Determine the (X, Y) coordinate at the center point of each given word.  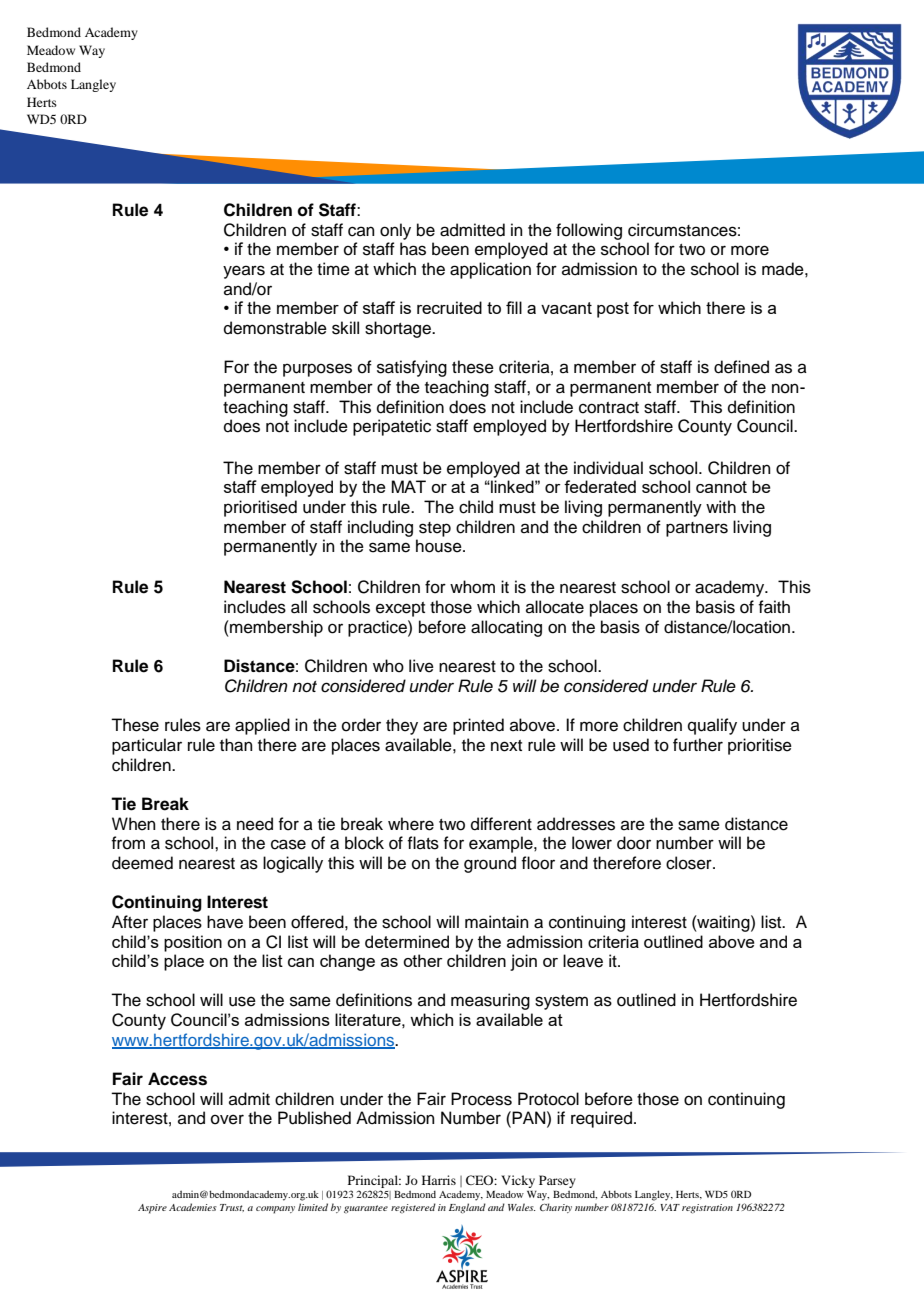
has (413, 249)
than (236, 745)
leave (583, 961)
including (380, 528)
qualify (712, 726)
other (423, 960)
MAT (408, 486)
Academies (193, 1207)
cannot (721, 487)
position (193, 943)
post (613, 310)
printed (478, 726)
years (244, 272)
